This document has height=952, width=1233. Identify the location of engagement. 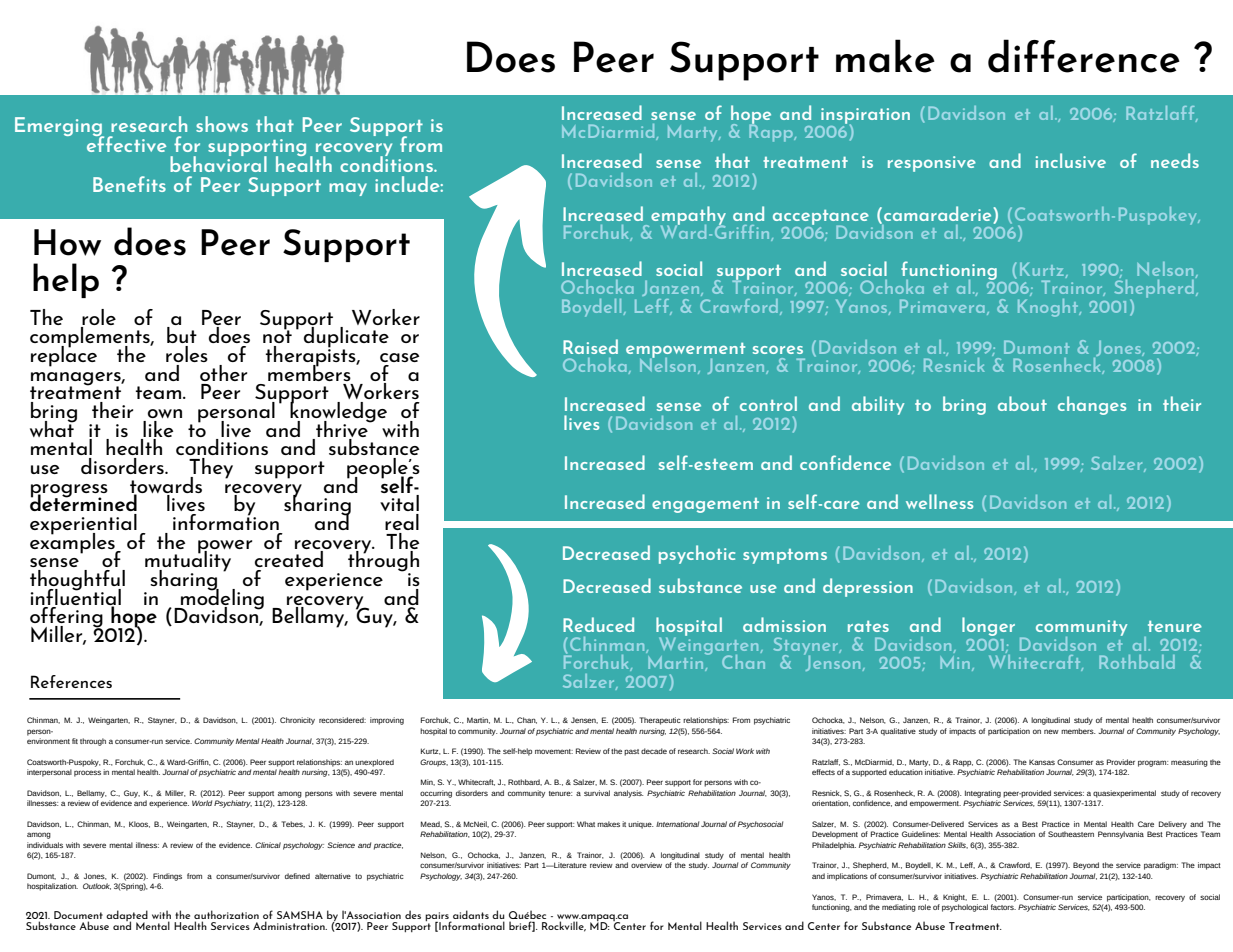
(705, 505).
